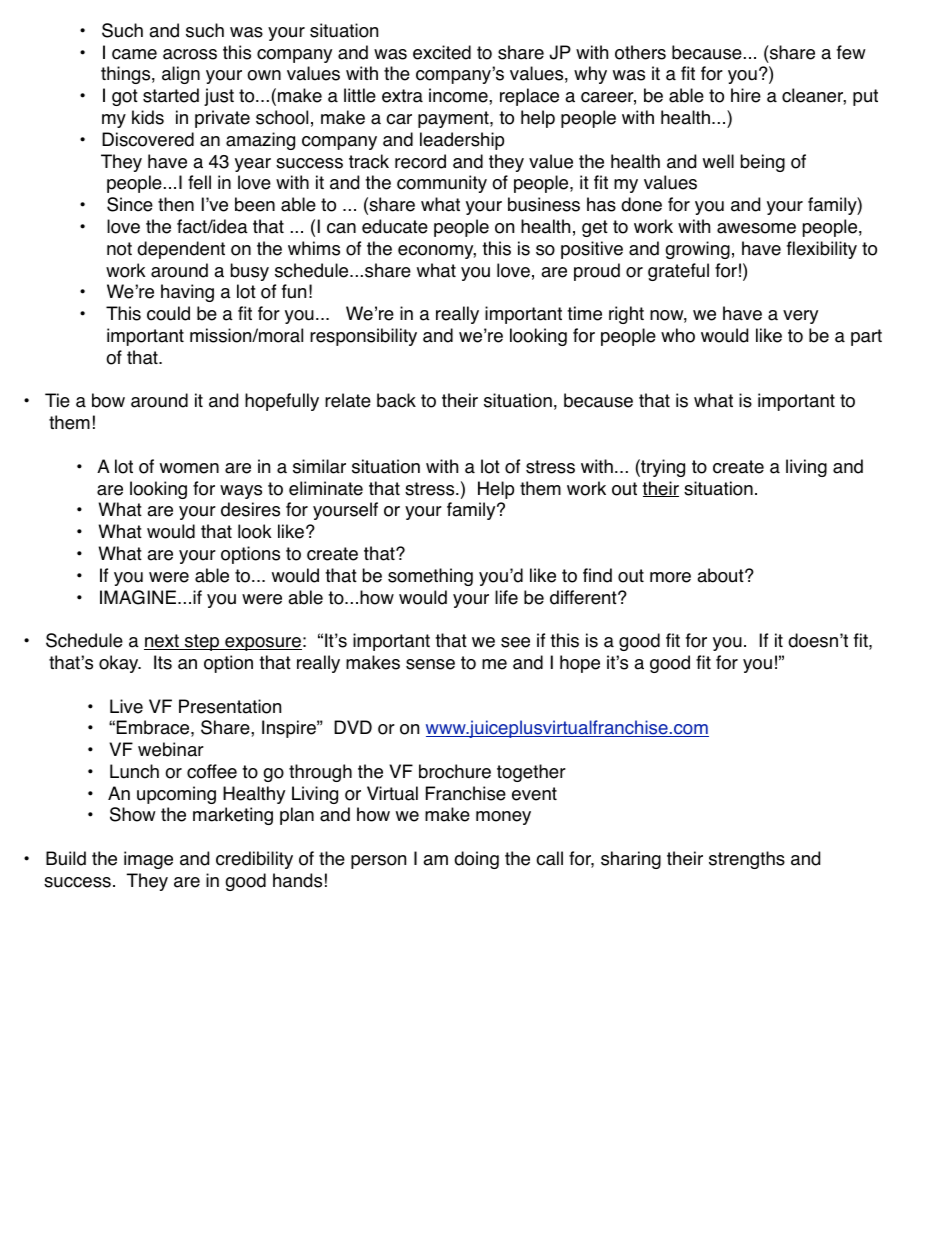 This page has width=952, height=1233. What do you see at coordinates (395, 226) in the page?
I see `educate` at bounding box center [395, 226].
